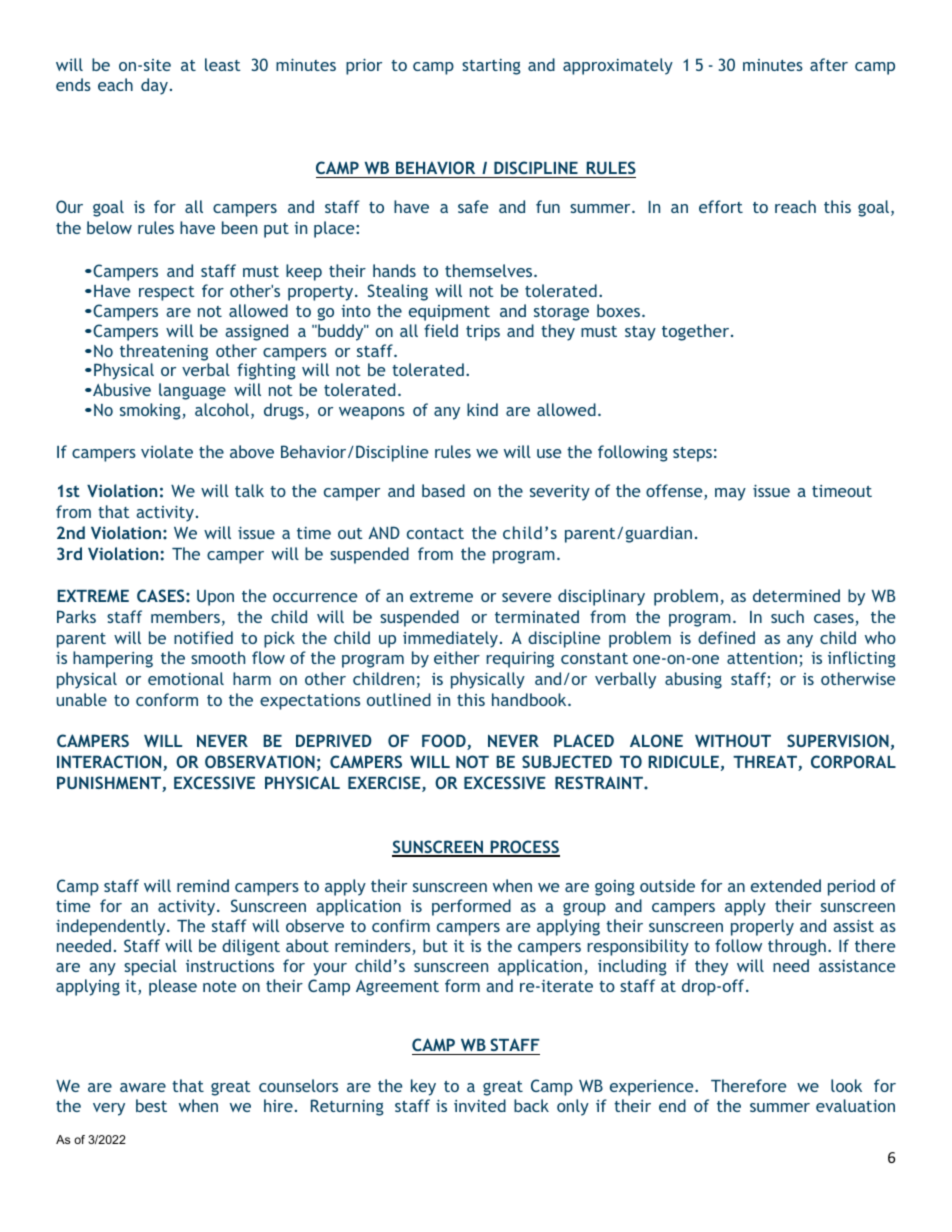 This screenshot has height=1232, width=952. What do you see at coordinates (445, 742) in the screenshot?
I see `FOOD` at bounding box center [445, 742].
